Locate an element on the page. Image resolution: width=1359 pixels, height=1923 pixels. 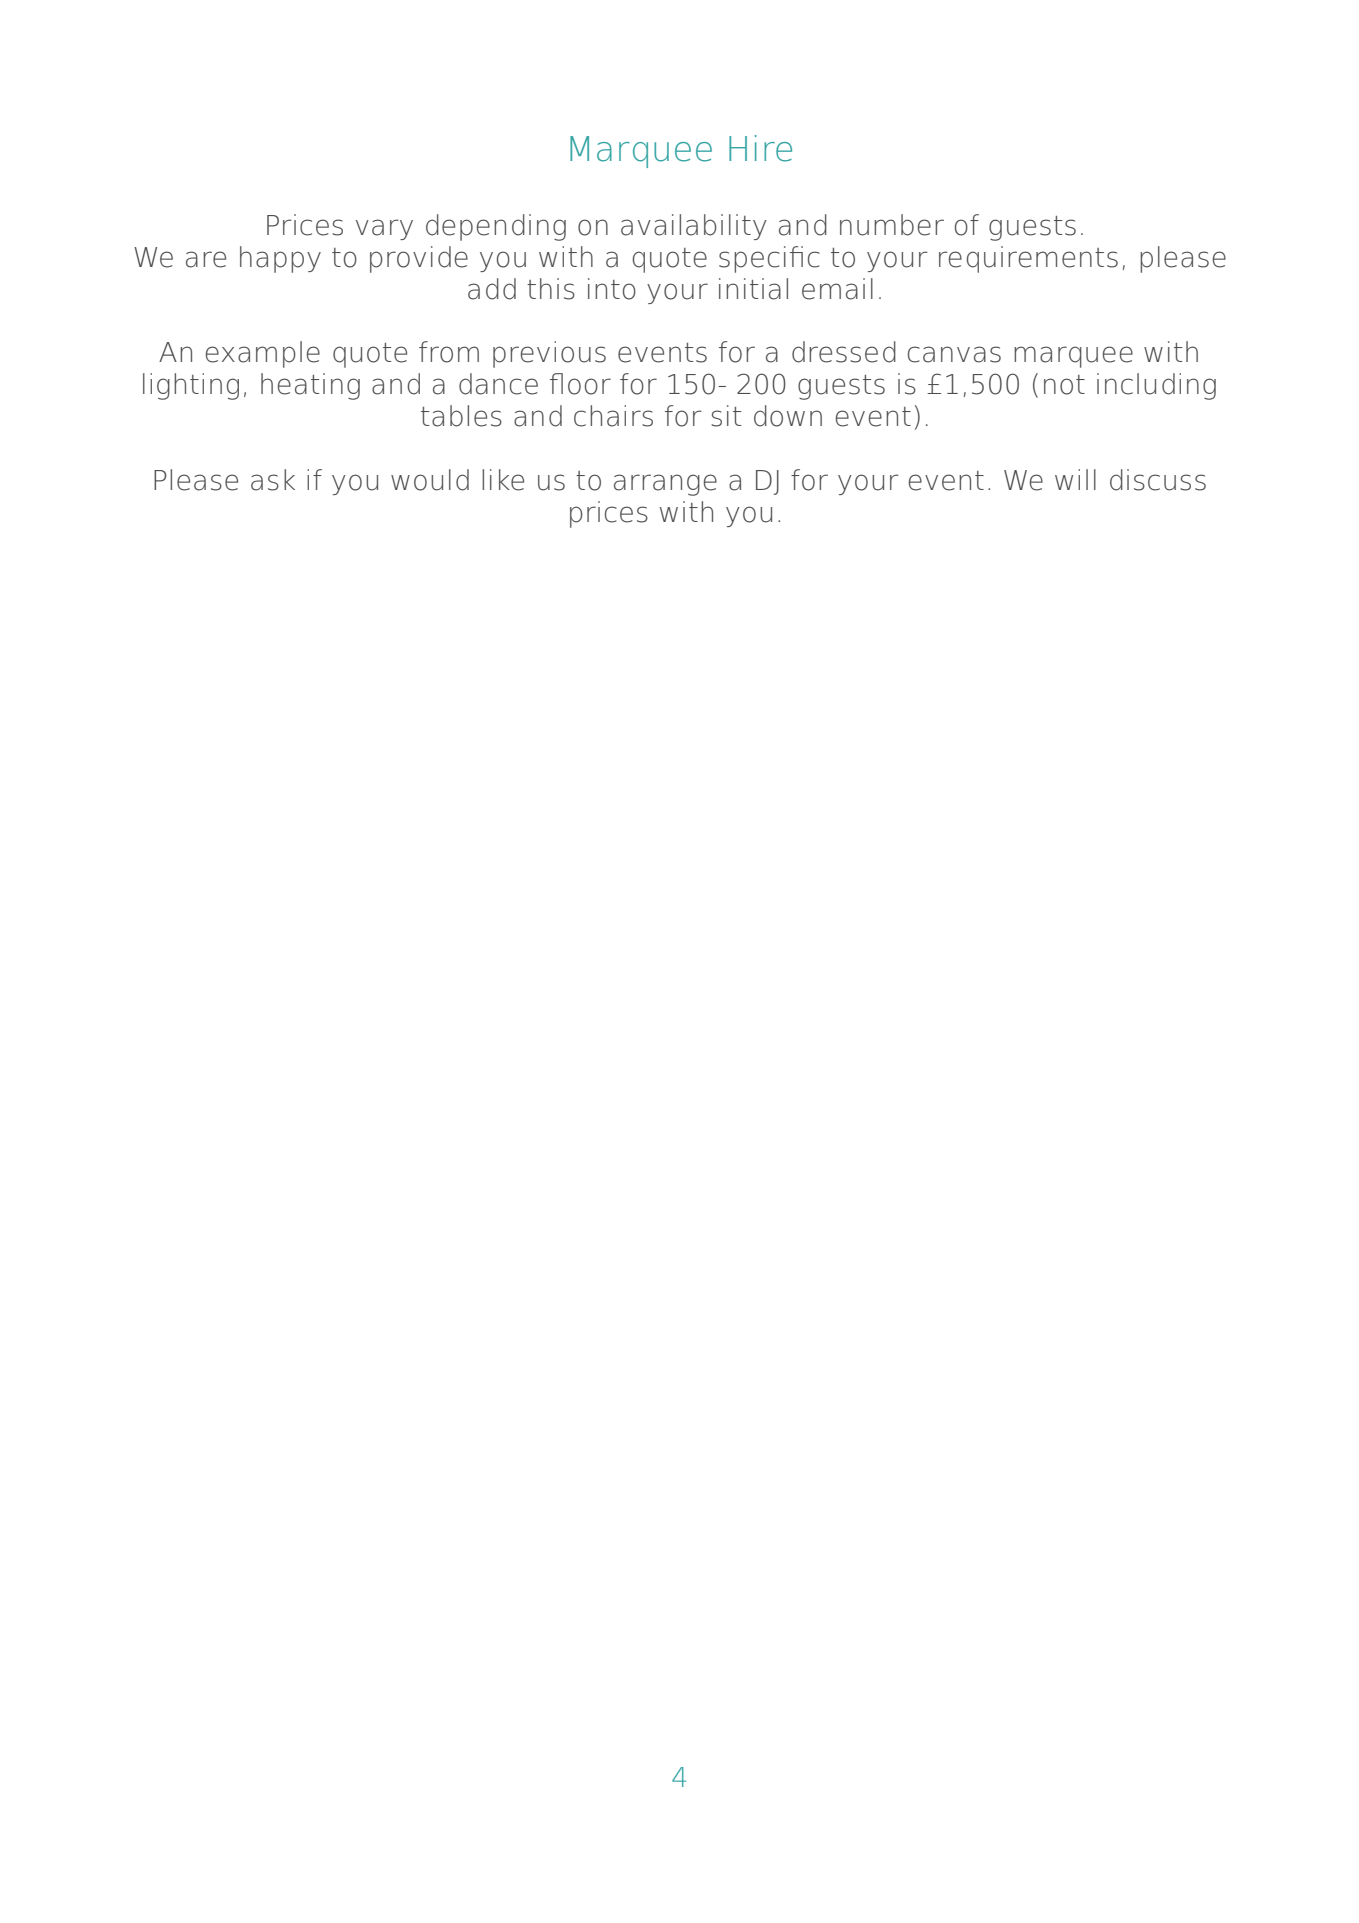
email is located at coordinates (837, 289).
